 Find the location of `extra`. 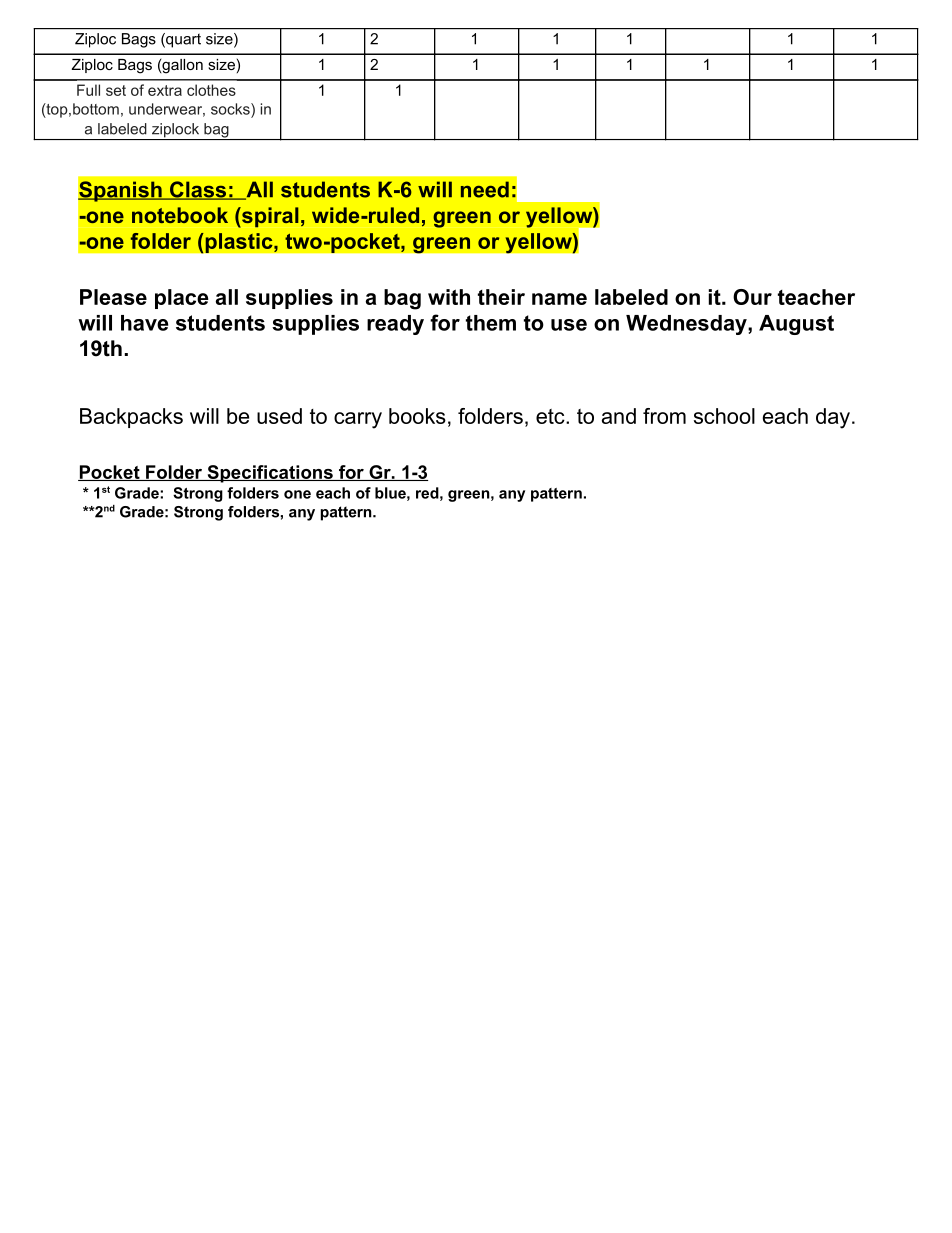

extra is located at coordinates (165, 90).
